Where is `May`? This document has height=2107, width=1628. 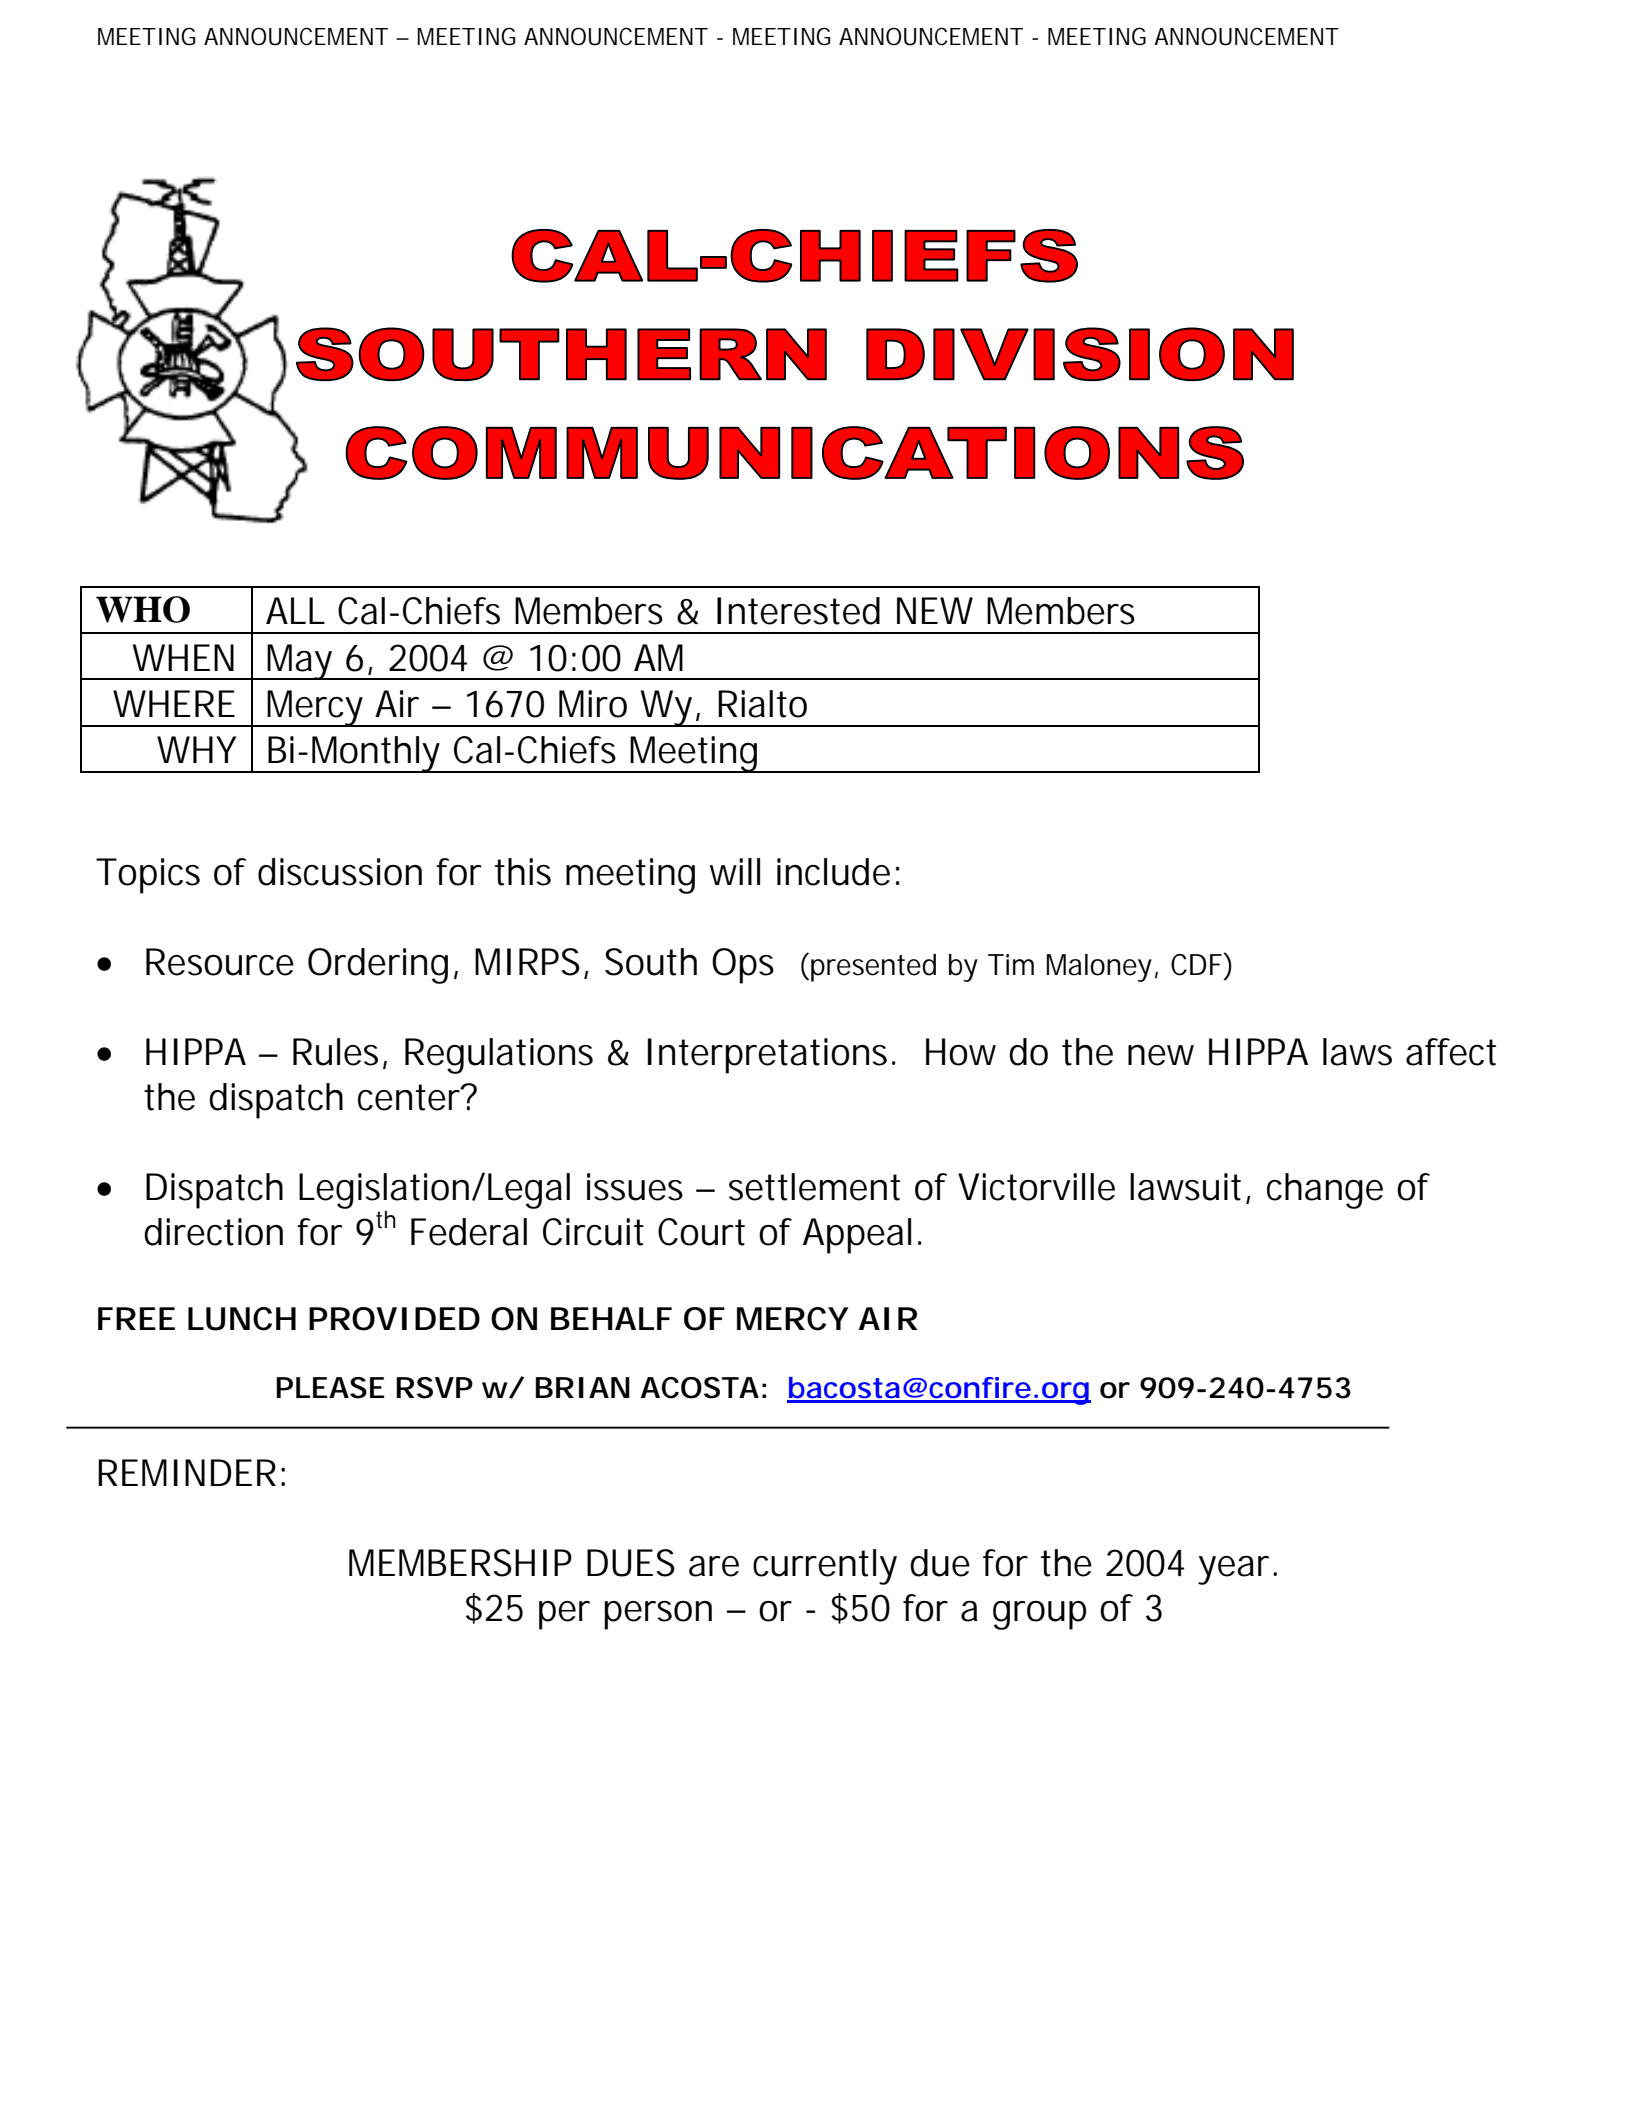 May is located at coordinates (300, 662).
